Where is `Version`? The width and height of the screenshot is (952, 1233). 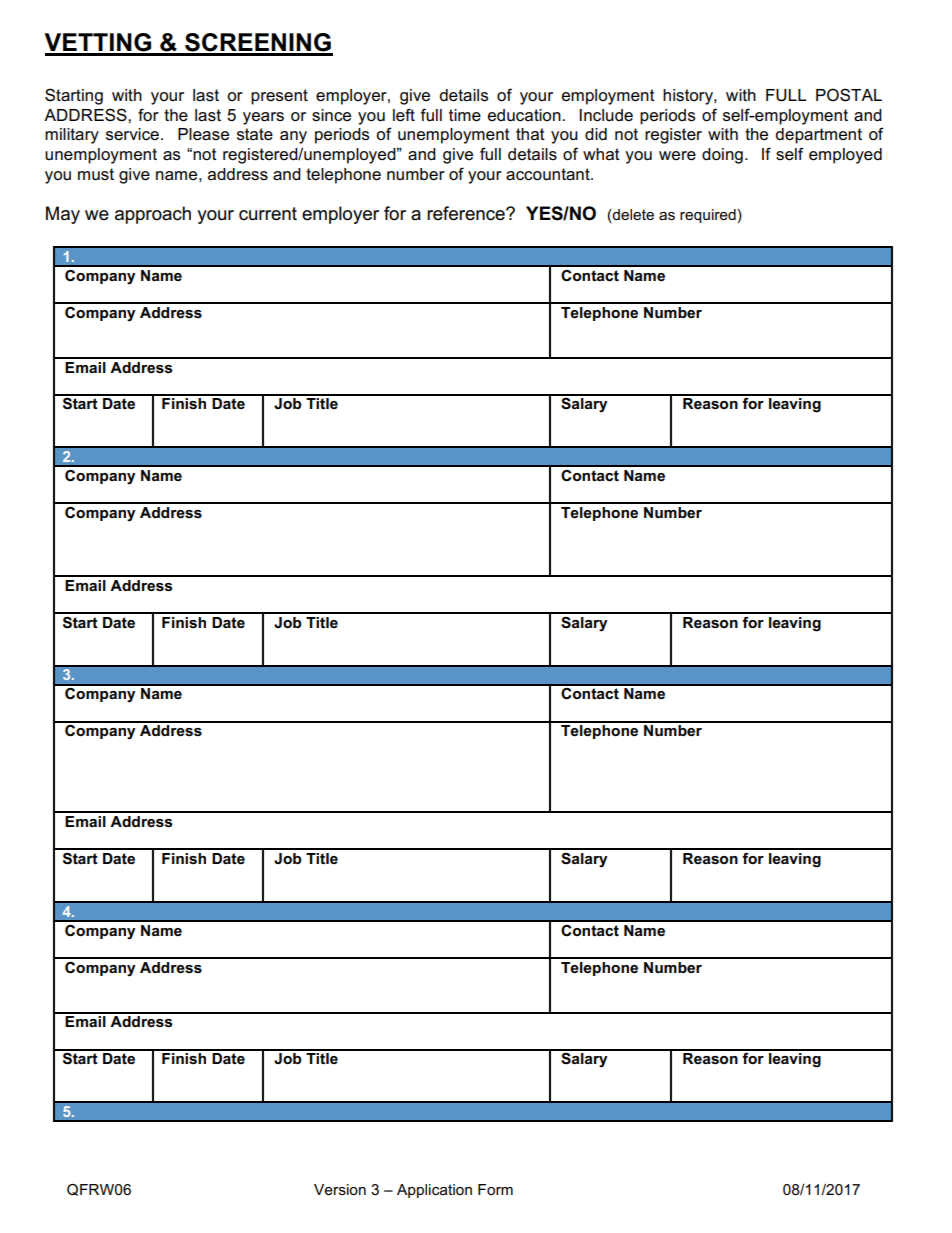
Version is located at coordinates (340, 1189).
